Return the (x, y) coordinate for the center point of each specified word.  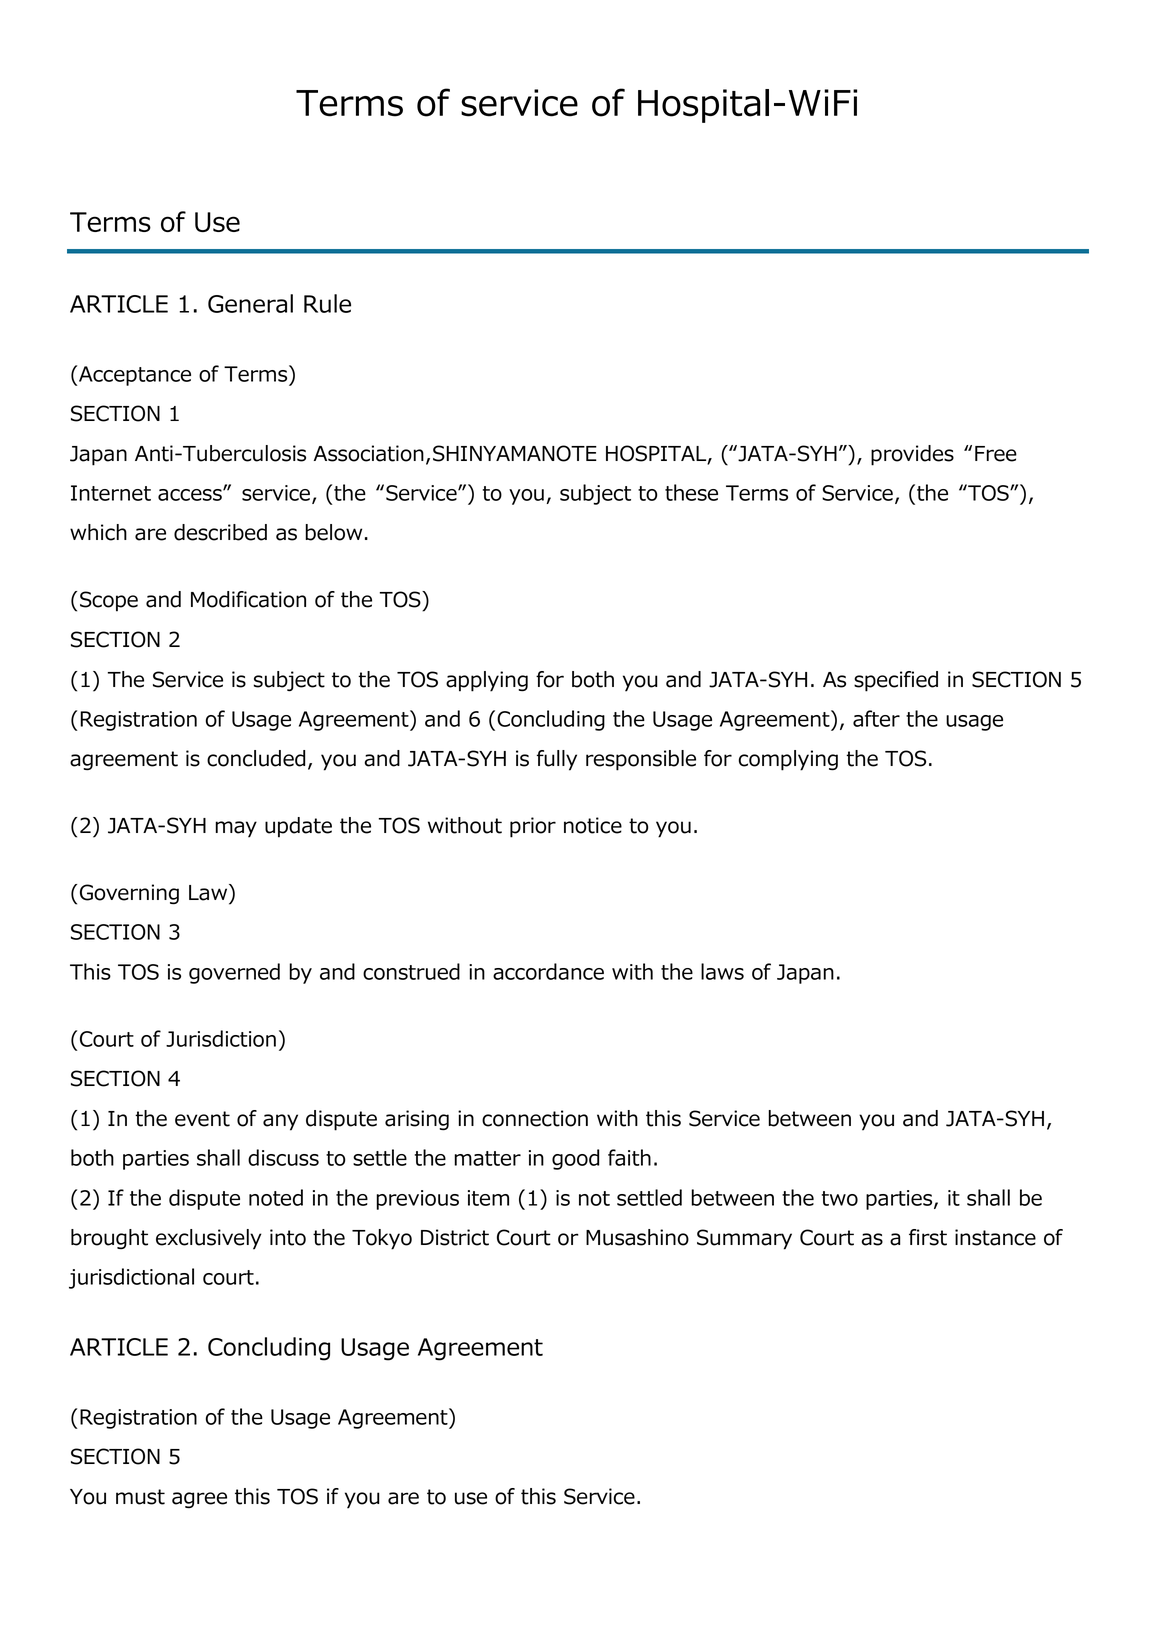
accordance (548, 971)
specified (896, 681)
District (455, 1237)
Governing (129, 894)
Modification (248, 599)
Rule (327, 303)
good (575, 1159)
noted (276, 1197)
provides (912, 455)
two (840, 1198)
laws (722, 971)
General (250, 303)
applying (487, 681)
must (140, 1497)
